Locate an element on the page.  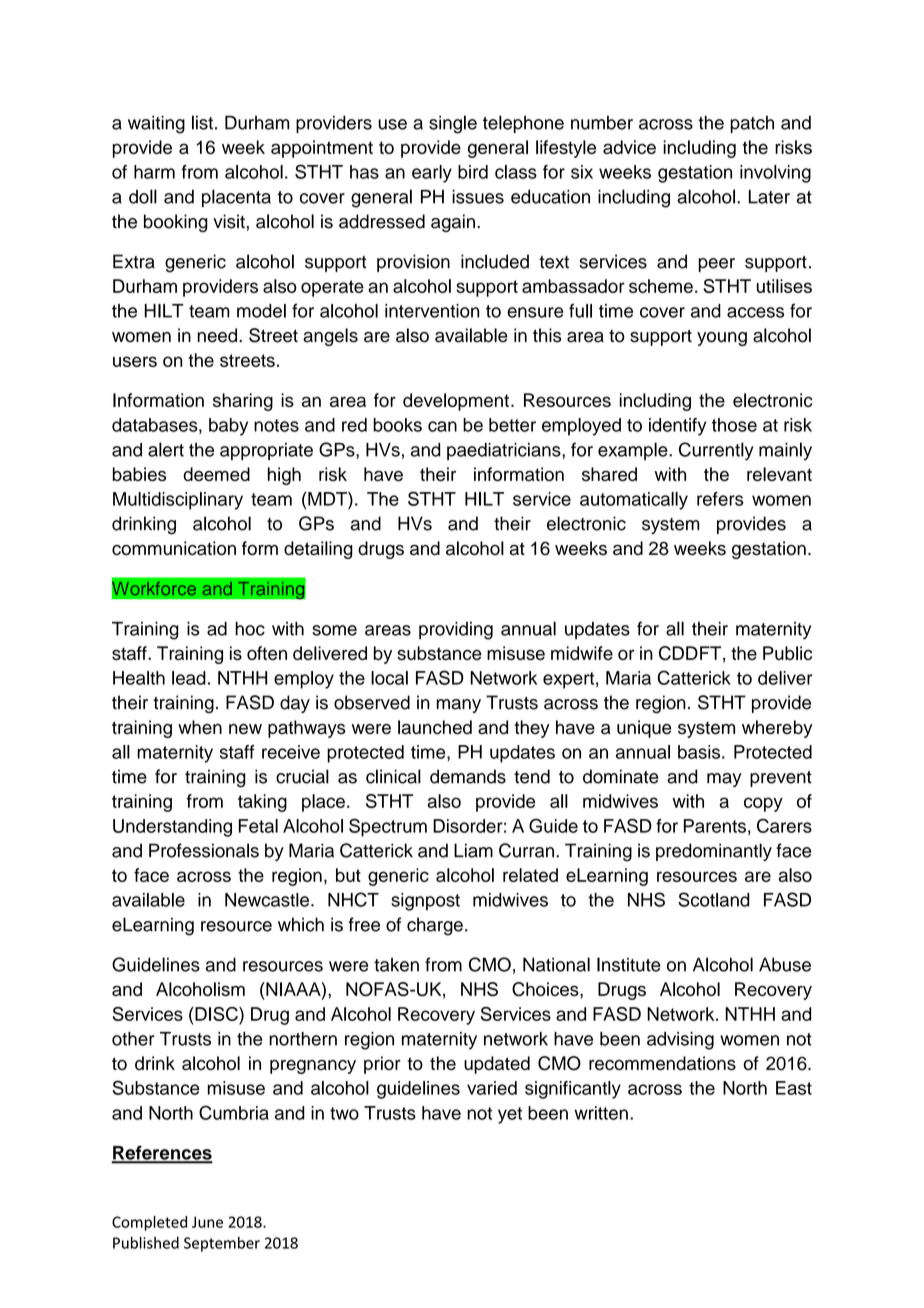
bird is located at coordinates (473, 172).
